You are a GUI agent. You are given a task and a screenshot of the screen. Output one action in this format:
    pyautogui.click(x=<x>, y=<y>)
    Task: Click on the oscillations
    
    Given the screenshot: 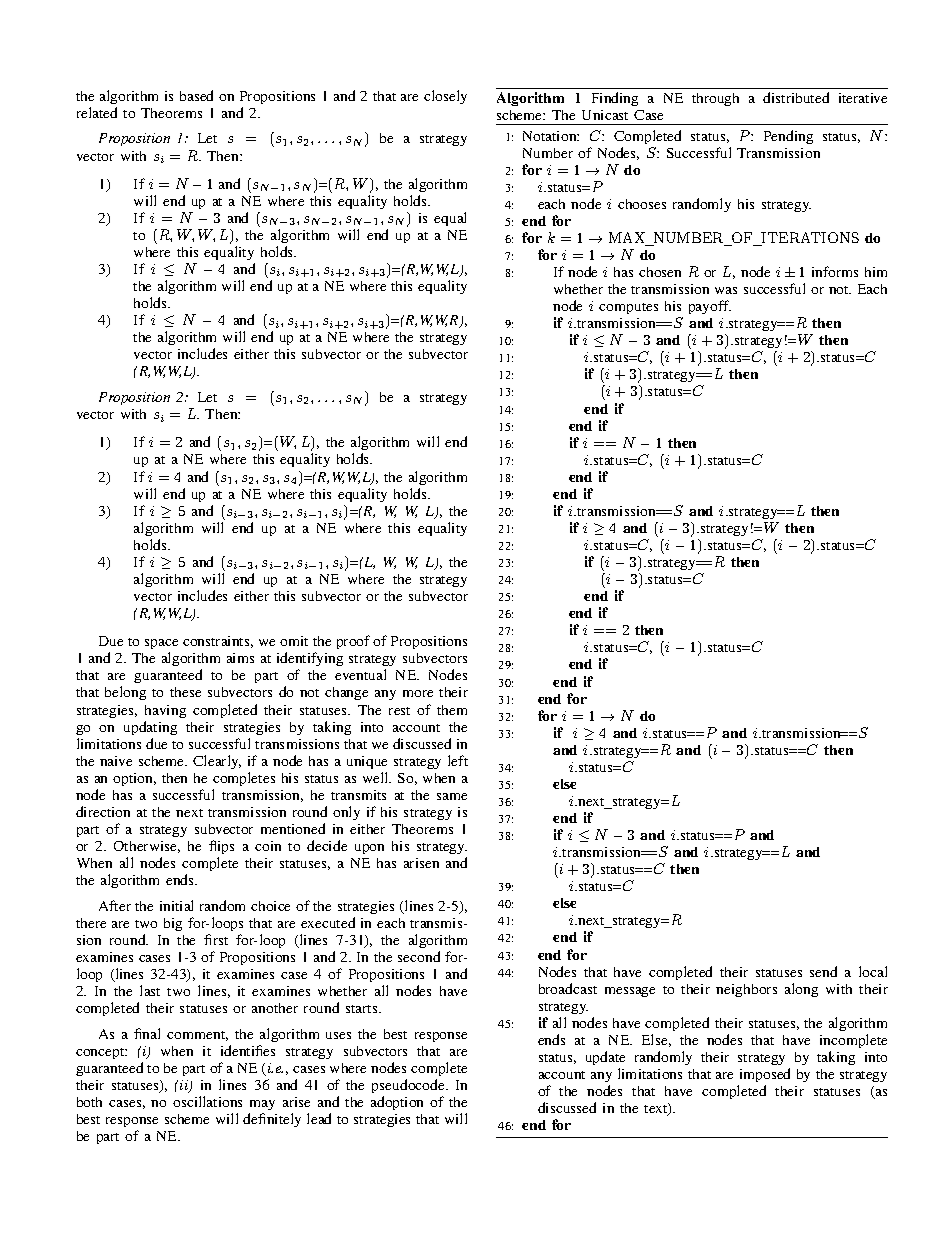 What is the action you would take?
    pyautogui.click(x=207, y=1101)
